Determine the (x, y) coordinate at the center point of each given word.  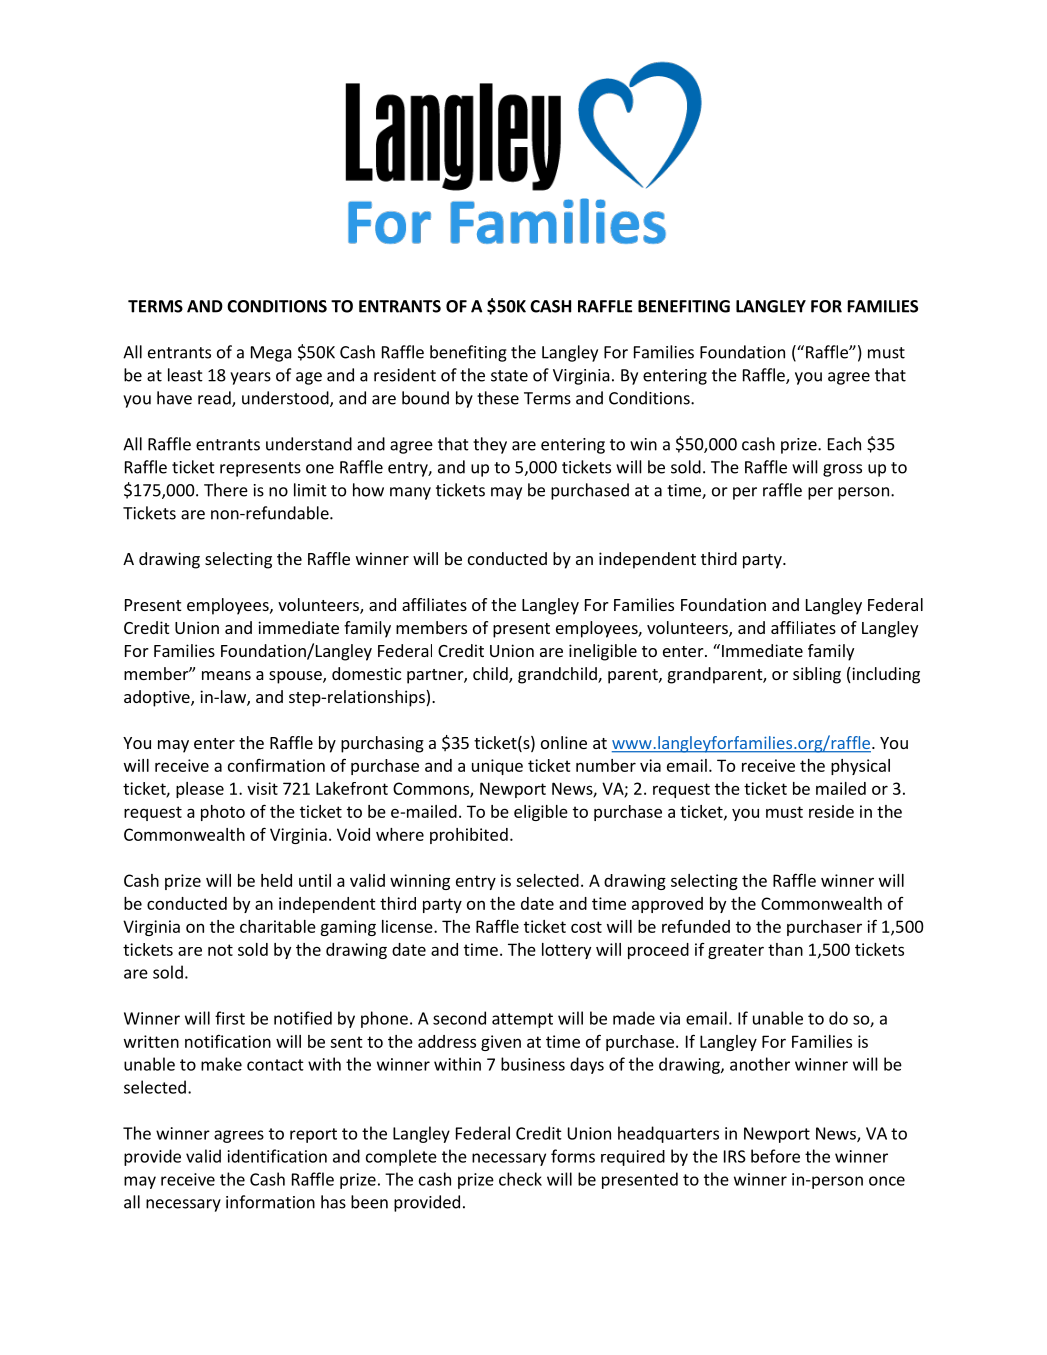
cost (586, 927)
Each (844, 444)
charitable (278, 926)
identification (277, 1156)
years (250, 378)
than (785, 949)
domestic (366, 673)
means (226, 675)
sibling (817, 675)
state (509, 376)
